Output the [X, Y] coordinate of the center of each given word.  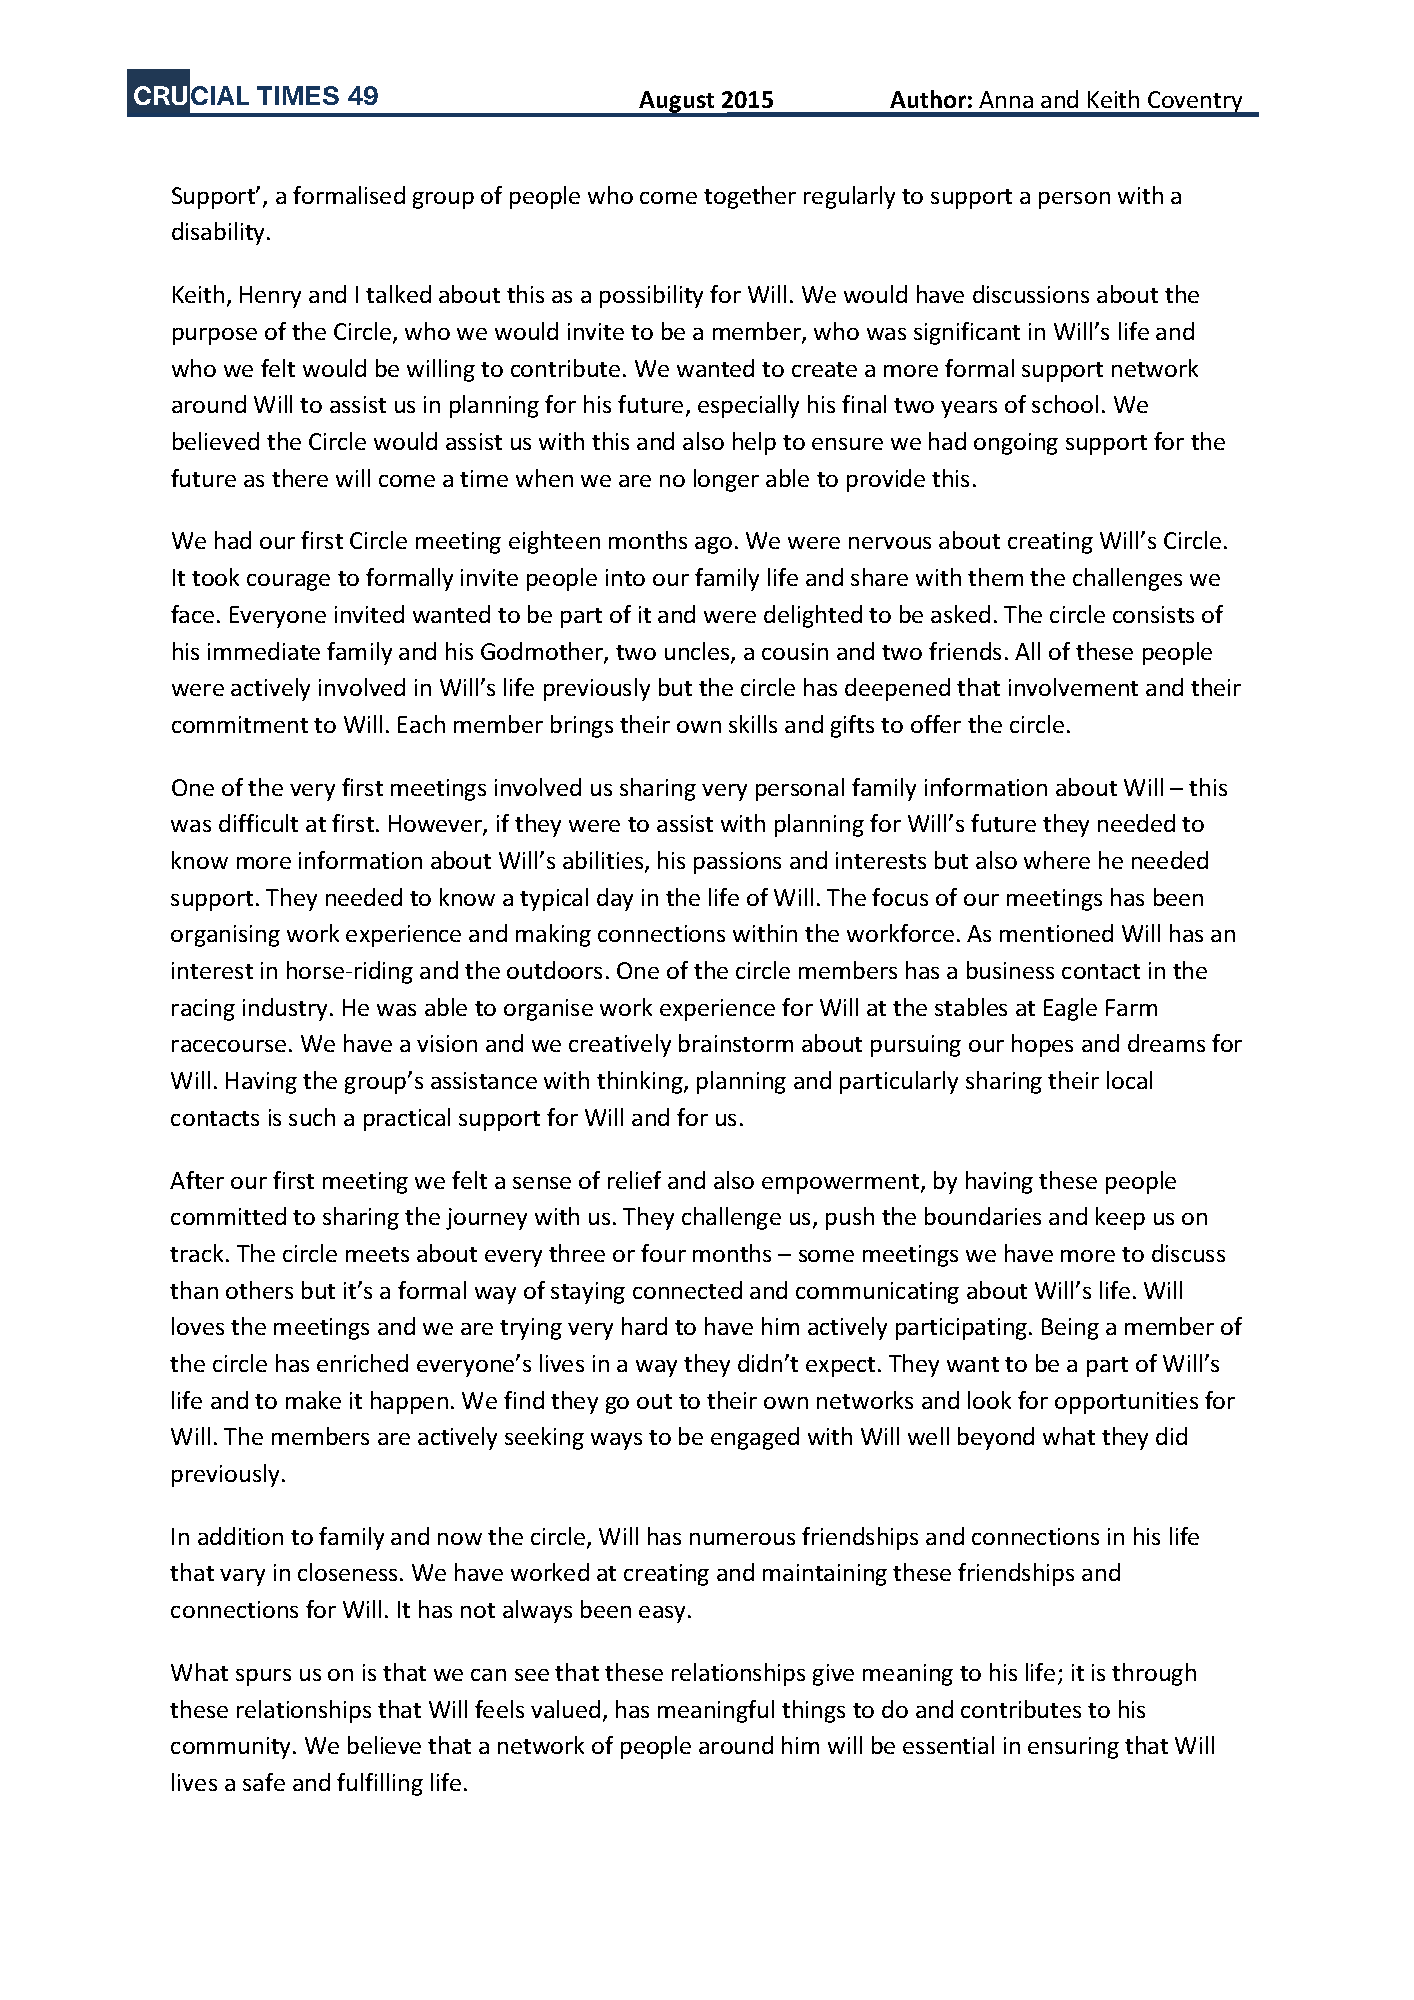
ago [713, 545]
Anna [1006, 99]
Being [1070, 1329]
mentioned [1056, 933]
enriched [362, 1363]
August [677, 103]
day [615, 899]
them [995, 577]
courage [288, 582]
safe [264, 1782]
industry [287, 1009]
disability [220, 233]
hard [644, 1326]
